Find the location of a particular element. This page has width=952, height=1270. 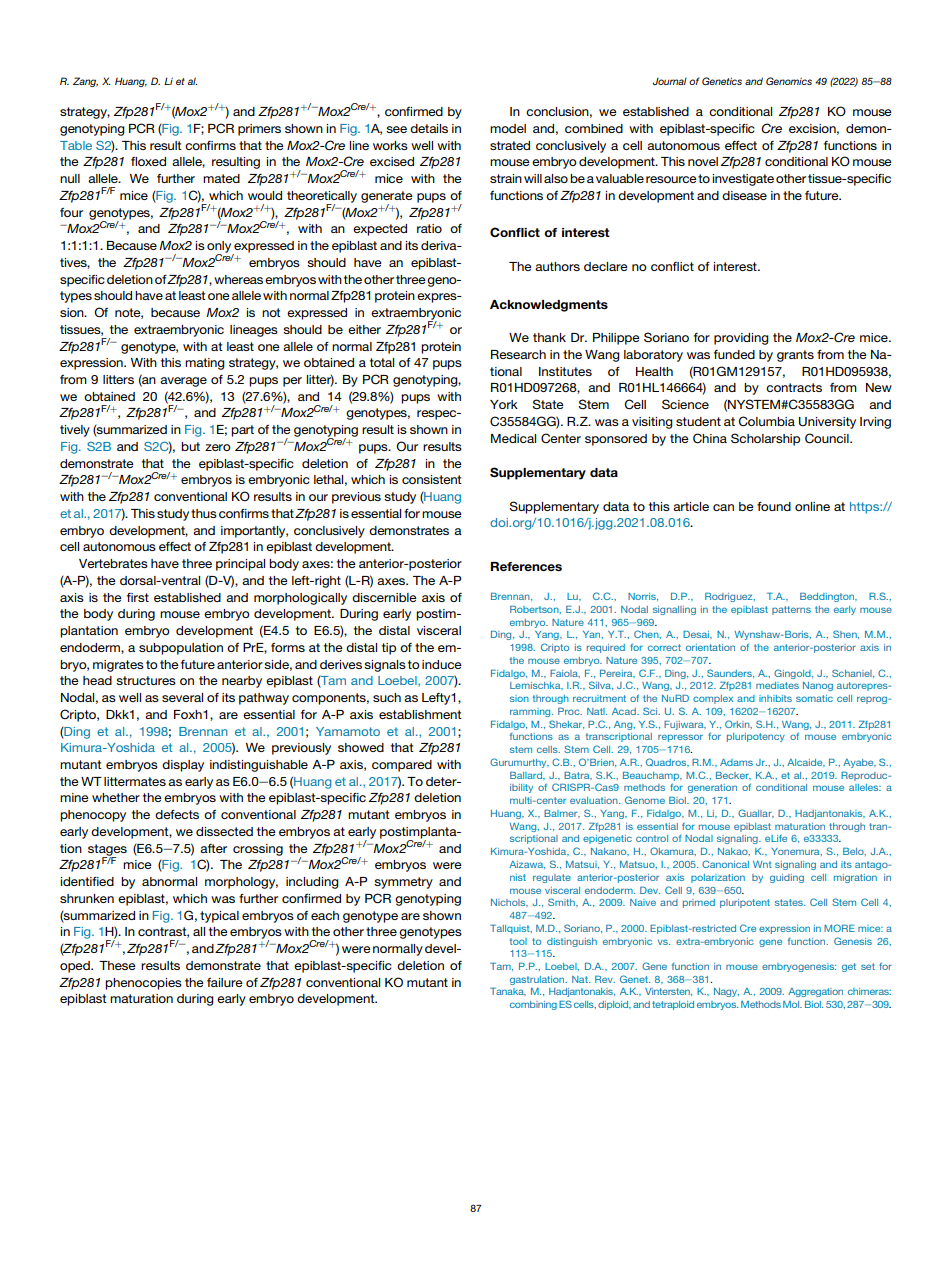

found is located at coordinates (774, 506).
